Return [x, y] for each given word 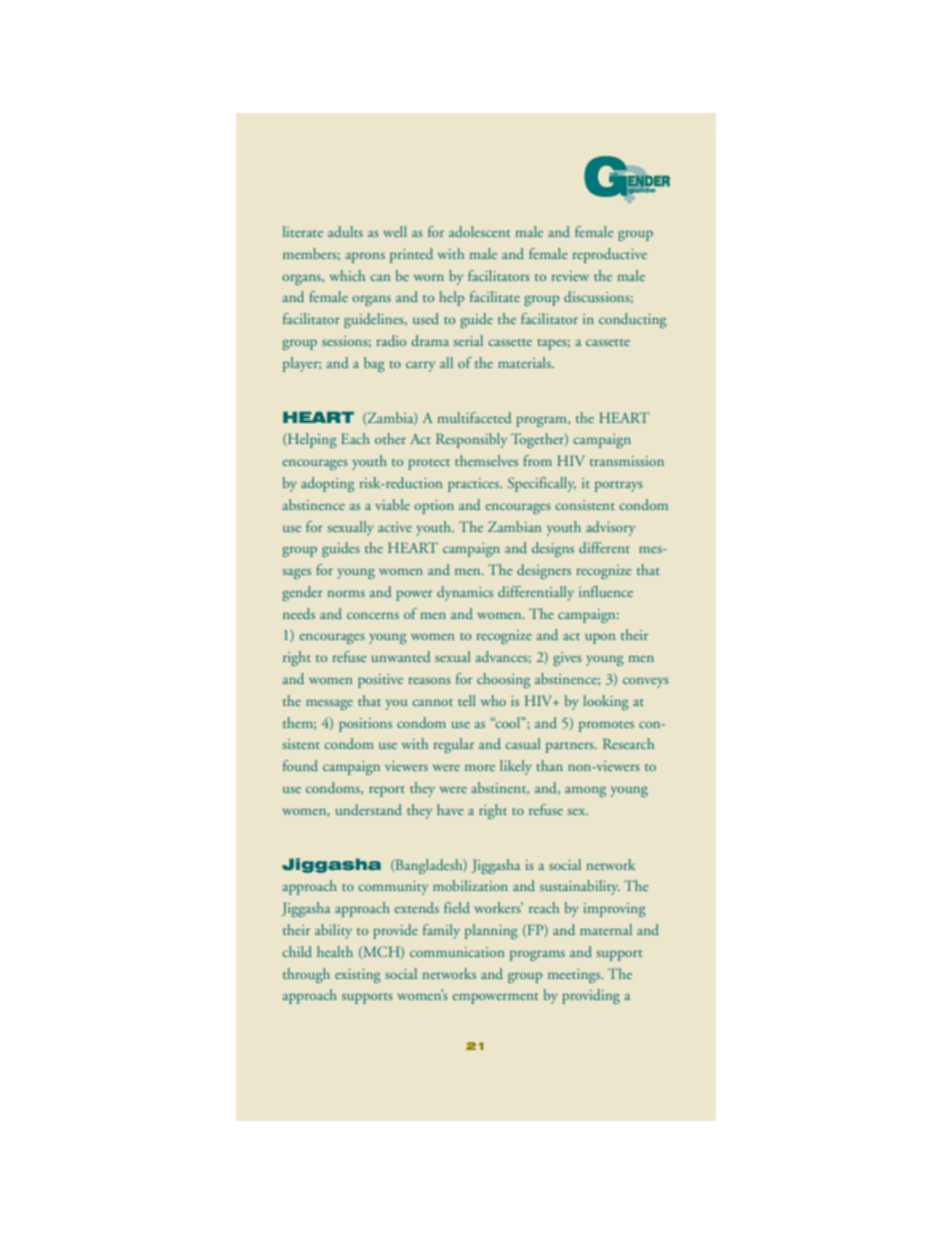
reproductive [610, 255]
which [347, 275]
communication [457, 952]
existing [358, 976]
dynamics [465, 593]
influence [606, 591]
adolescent [479, 231]
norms [346, 594]
